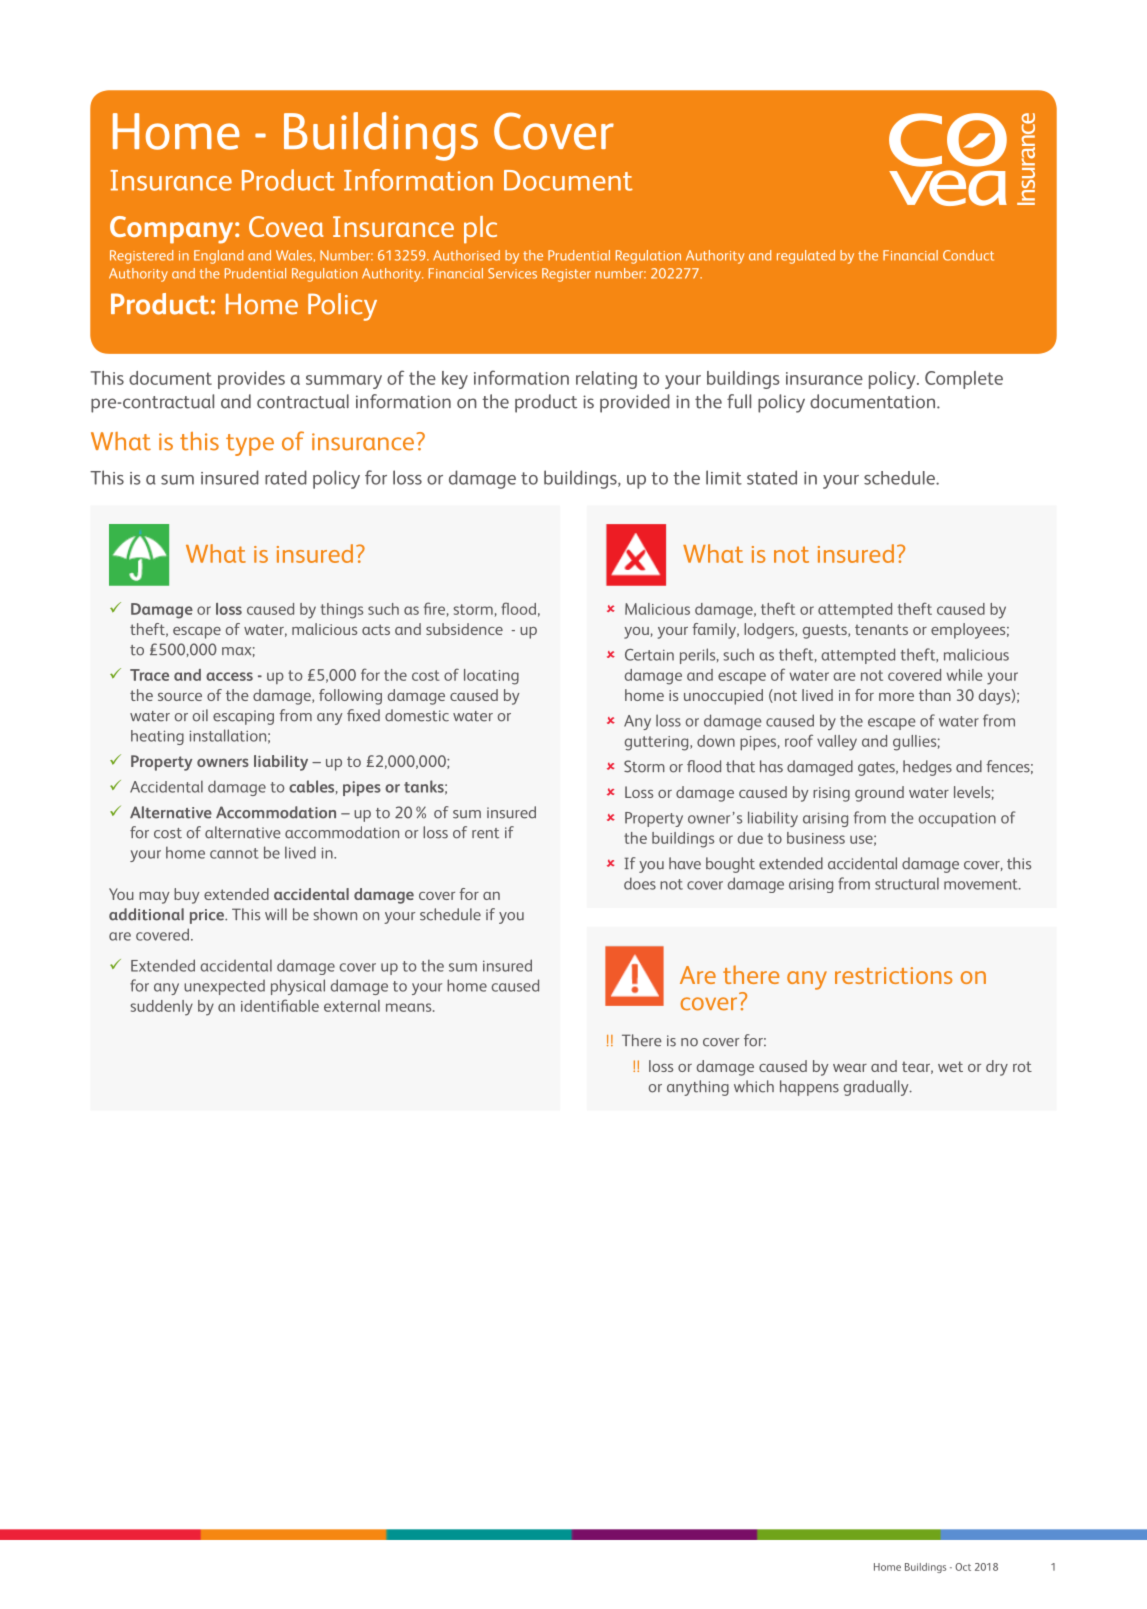  What do you see at coordinates (276, 914) in the page?
I see `will` at bounding box center [276, 914].
